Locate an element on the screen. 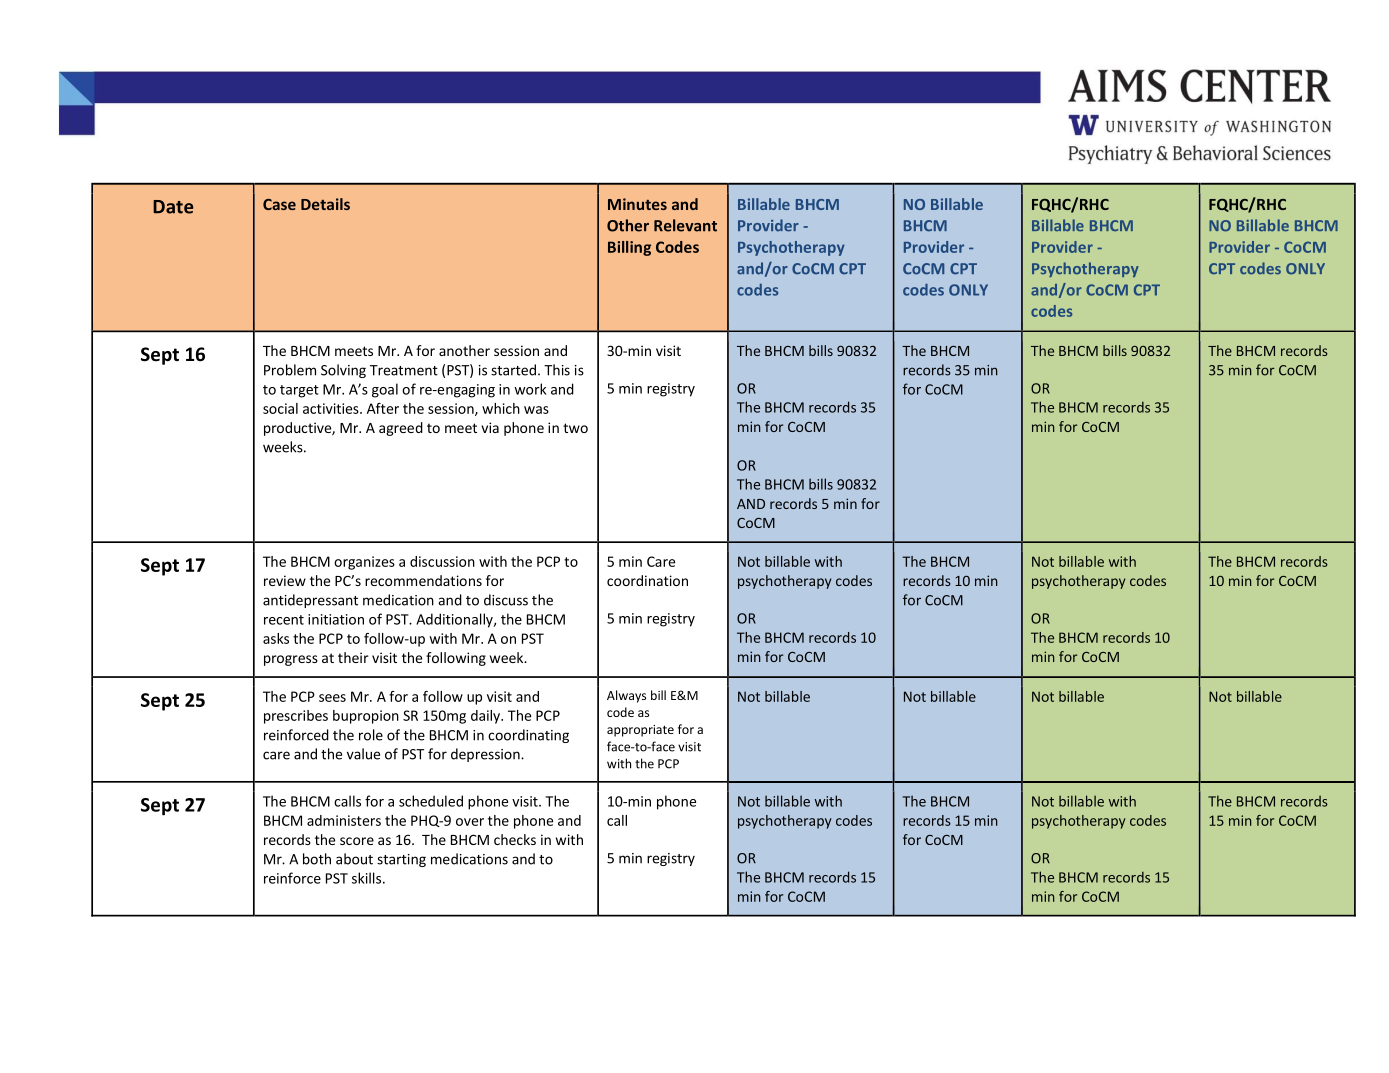  Case is located at coordinates (279, 204).
